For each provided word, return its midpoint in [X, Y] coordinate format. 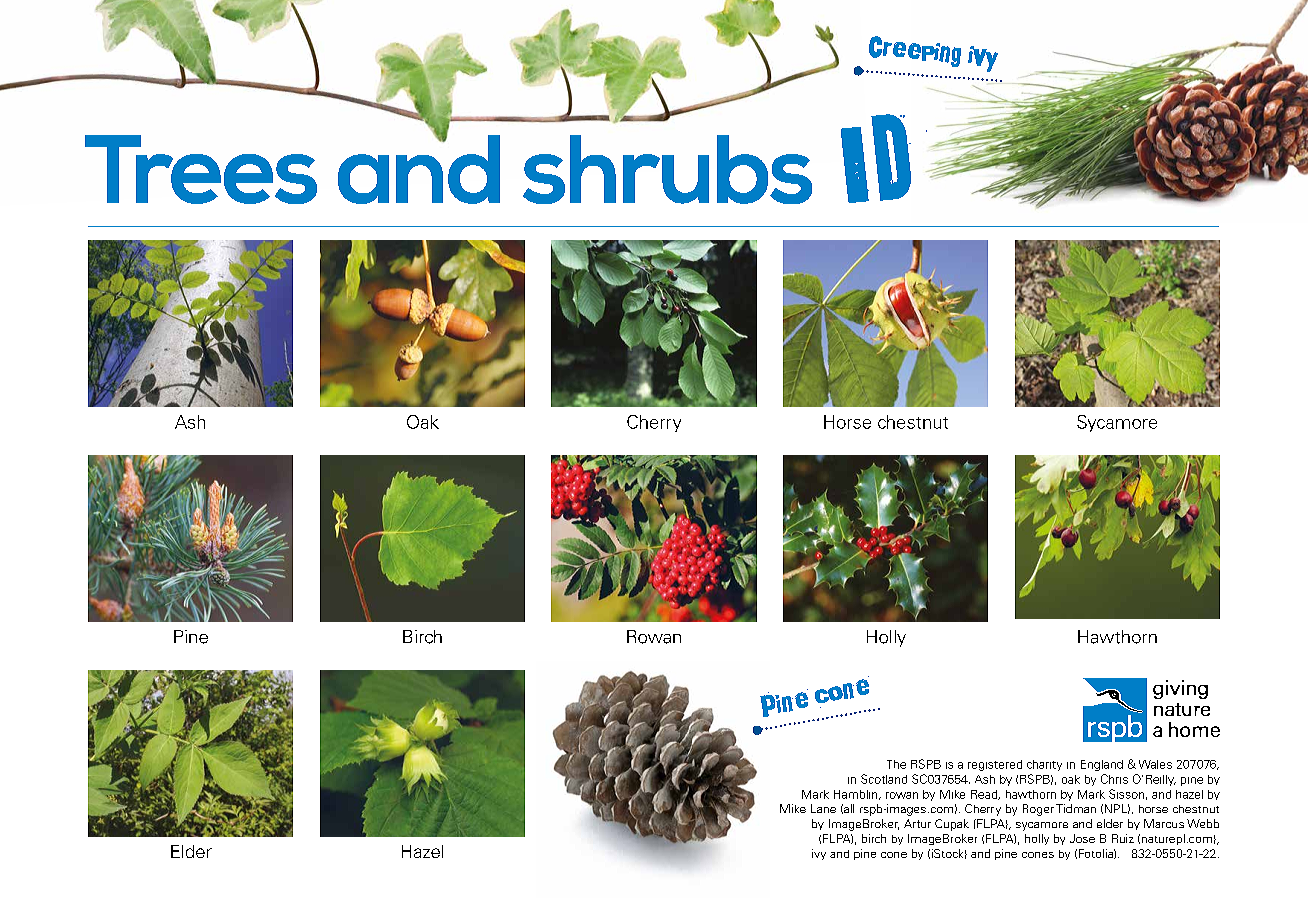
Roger [1038, 810]
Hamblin [857, 795]
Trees [201, 169]
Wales [1155, 764]
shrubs [667, 169]
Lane [823, 808]
